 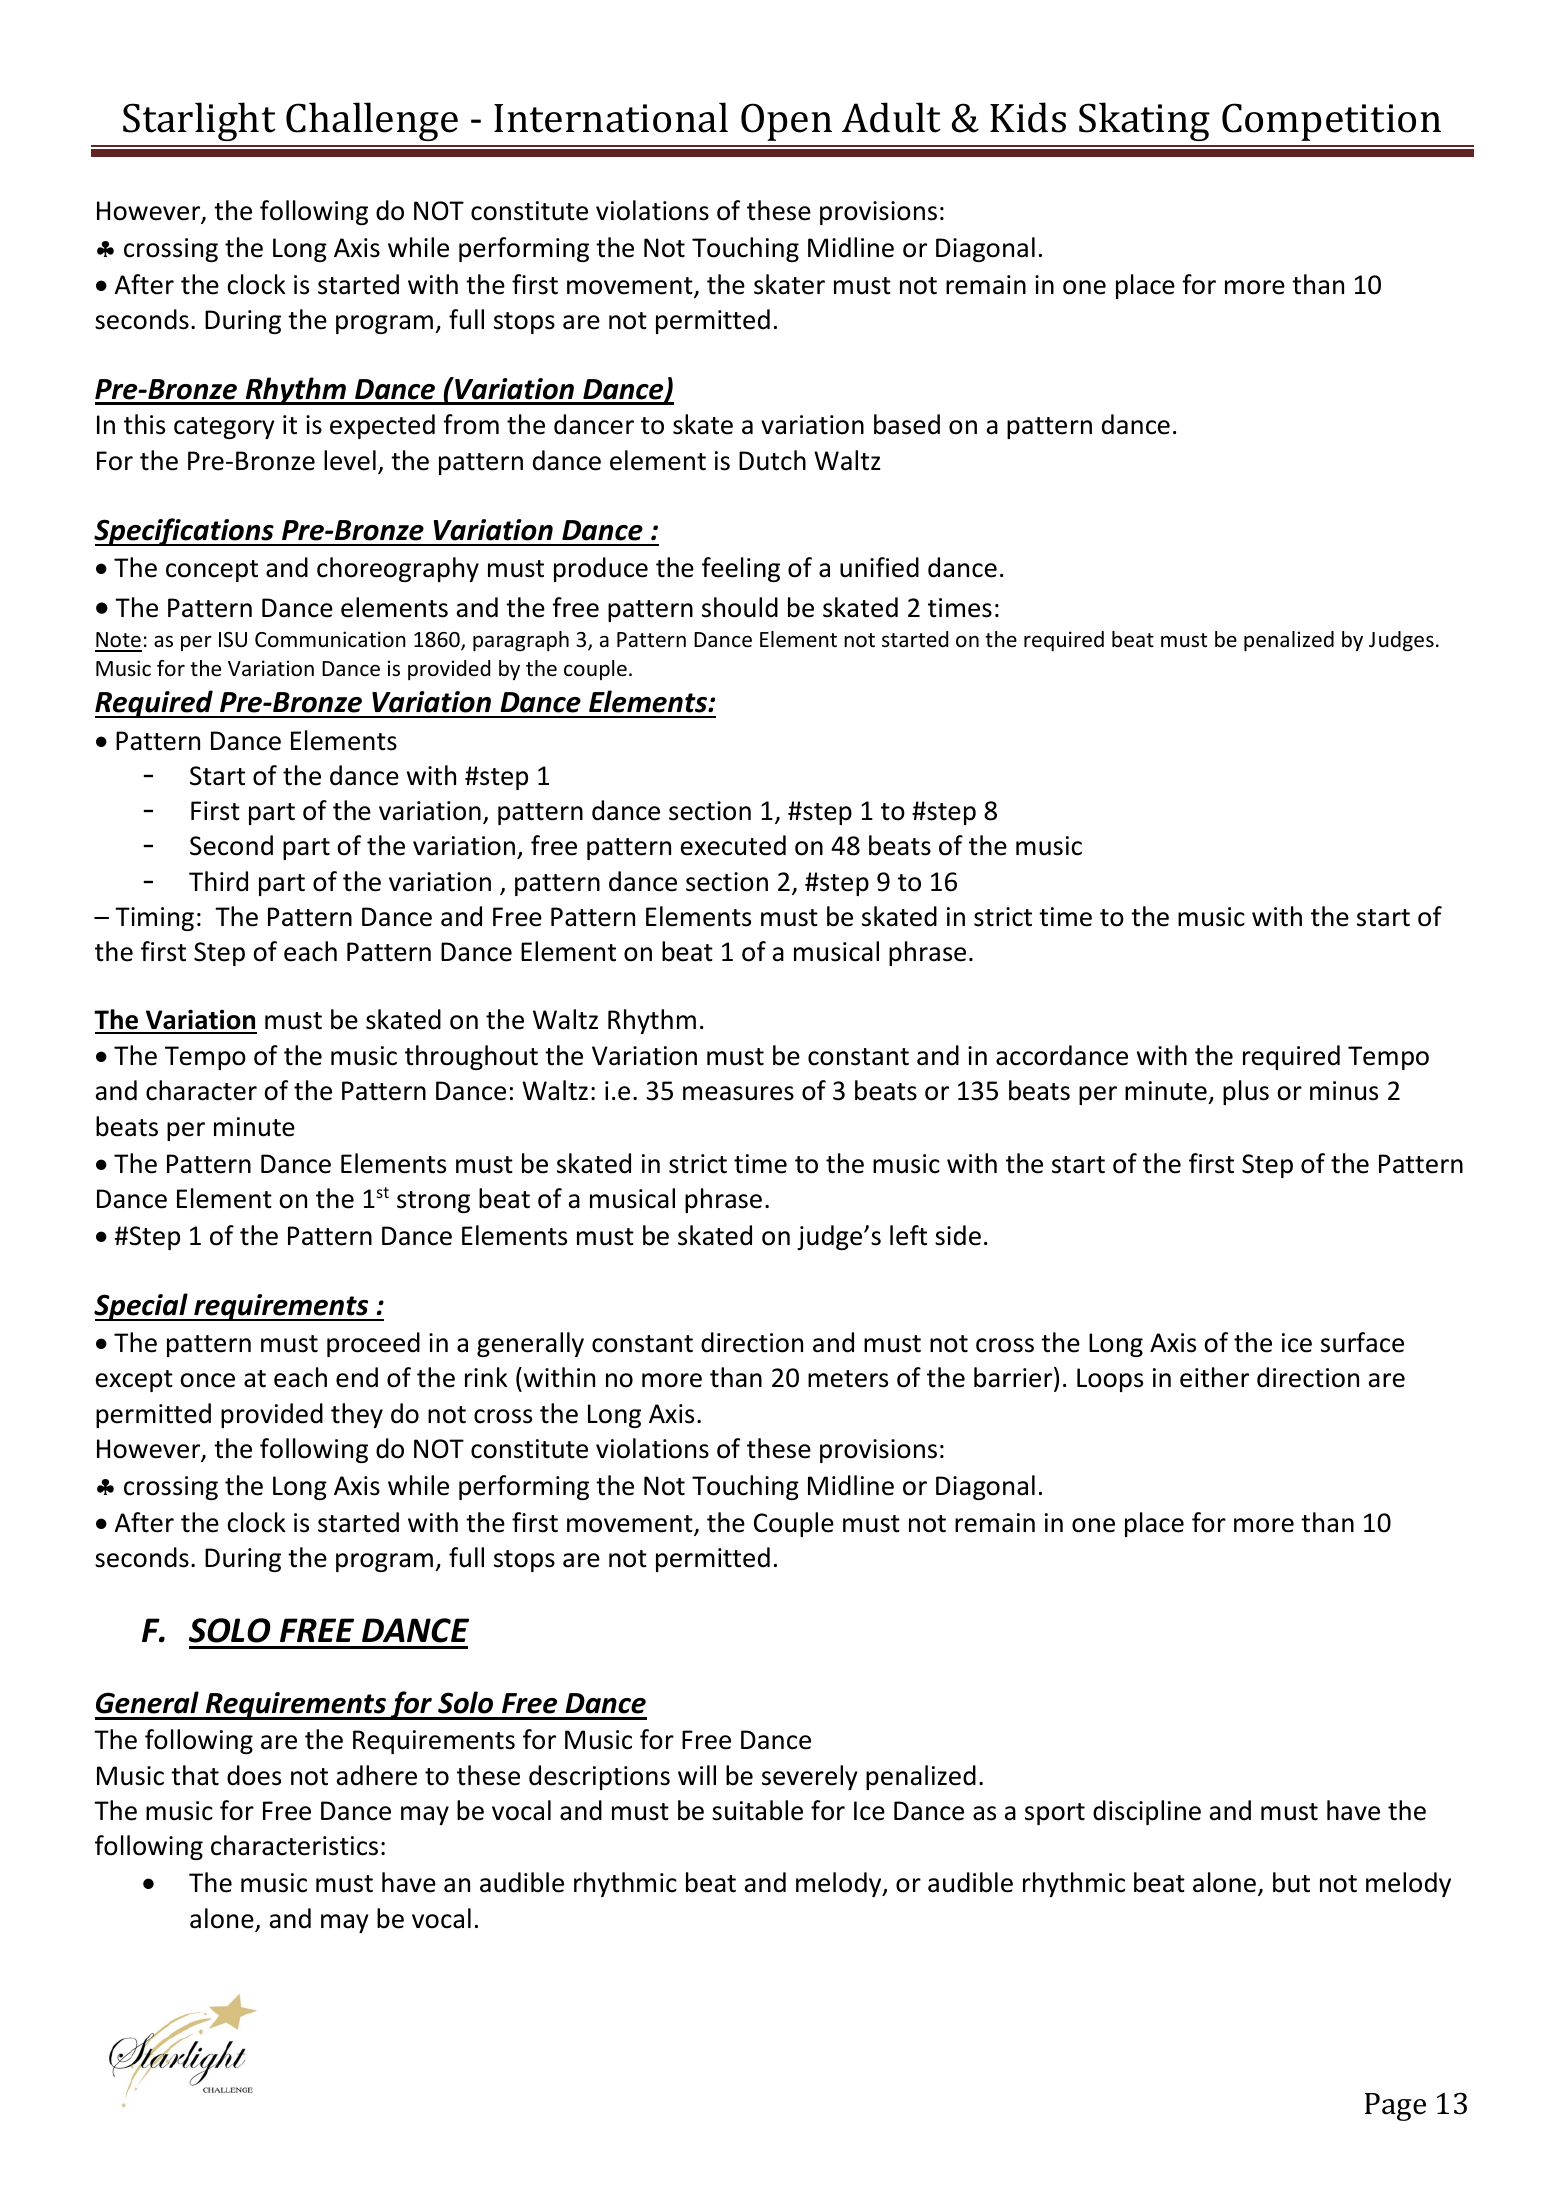 I want to click on strong, so click(x=433, y=1202).
